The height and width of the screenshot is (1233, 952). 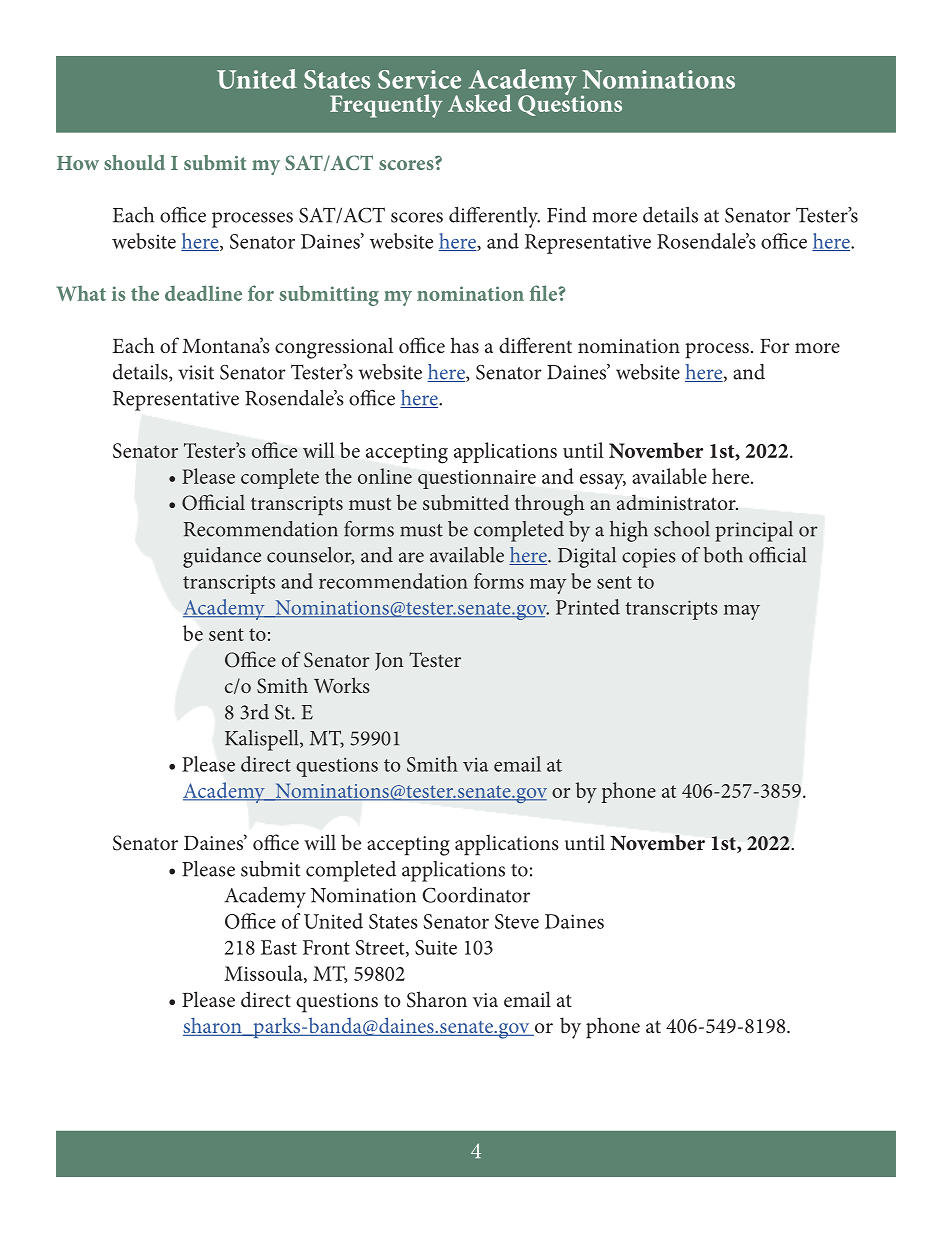 I want to click on Printed, so click(x=588, y=607).
